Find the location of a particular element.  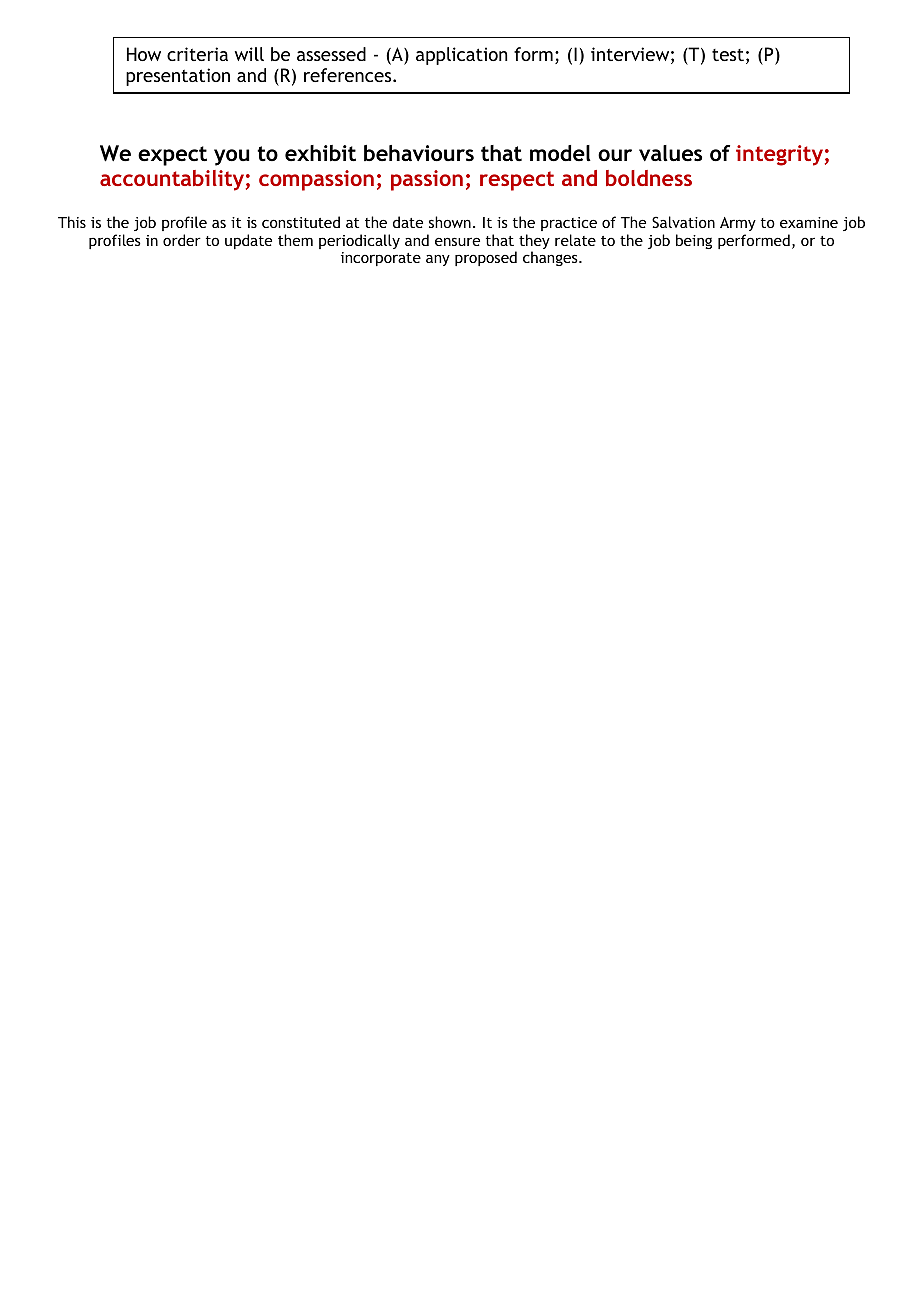

application is located at coordinates (461, 56).
